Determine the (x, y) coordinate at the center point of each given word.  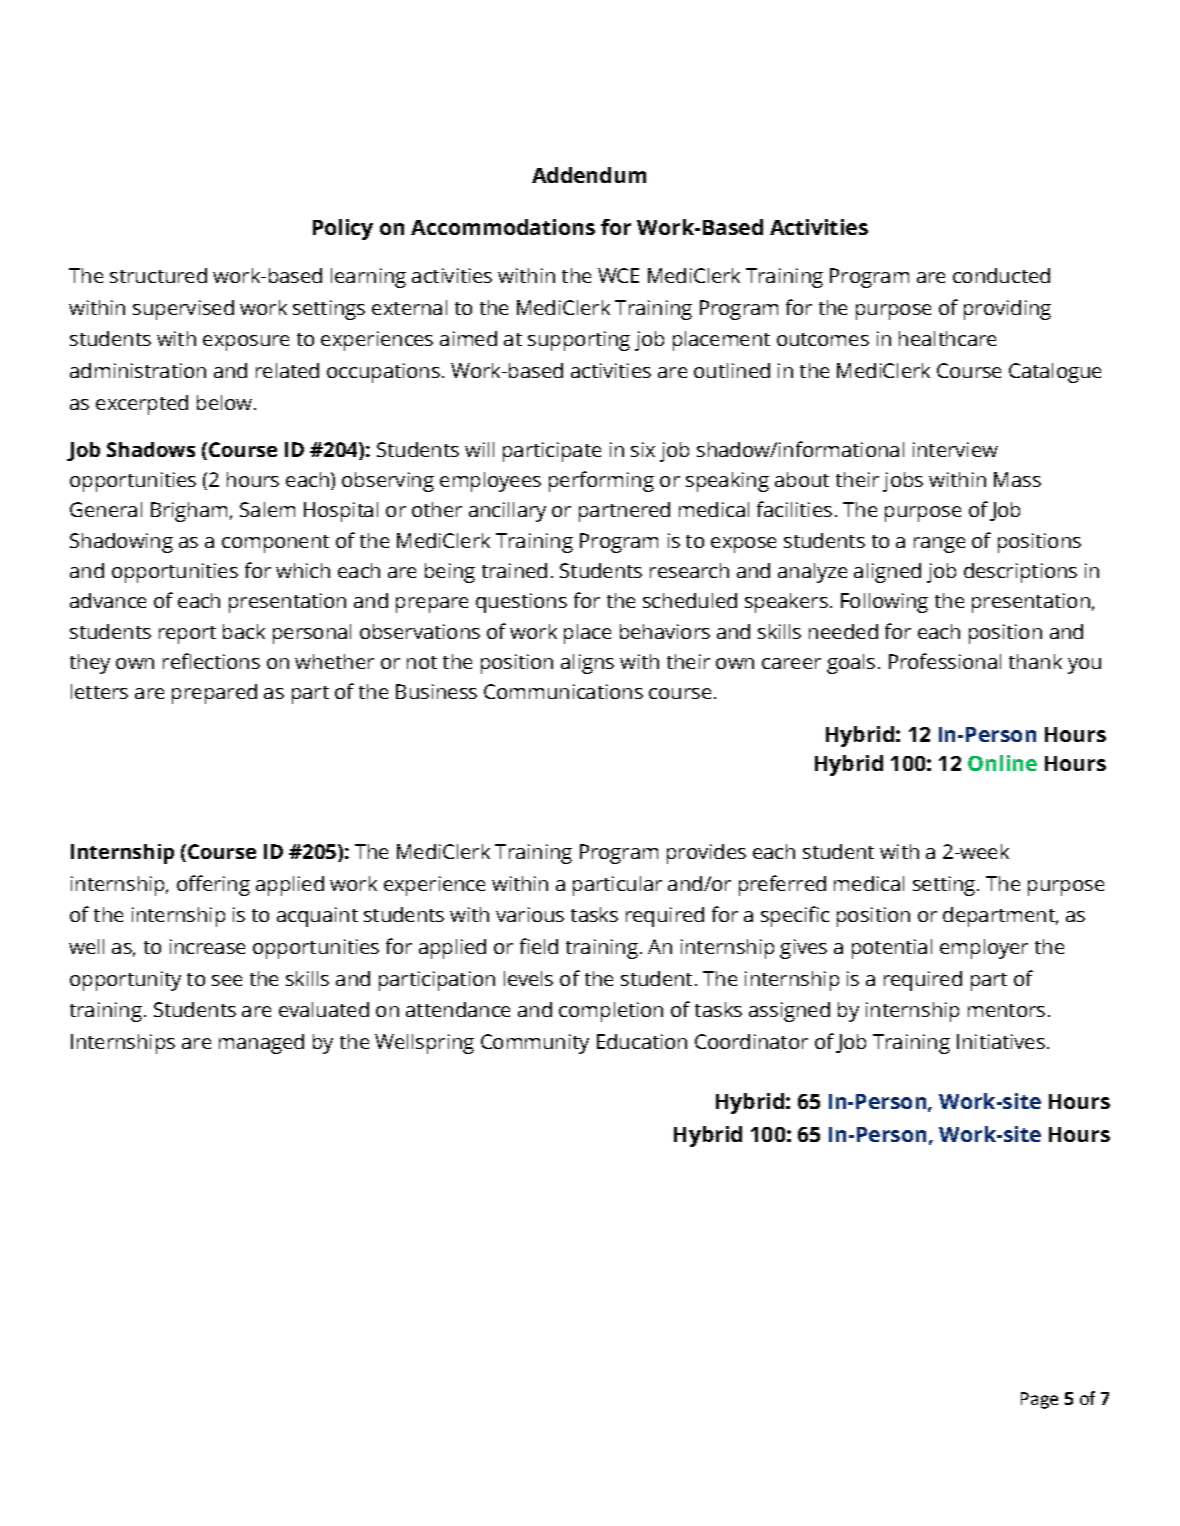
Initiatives (1001, 1041)
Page (1039, 1400)
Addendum (589, 175)
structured (158, 275)
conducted (1001, 275)
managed (261, 1044)
